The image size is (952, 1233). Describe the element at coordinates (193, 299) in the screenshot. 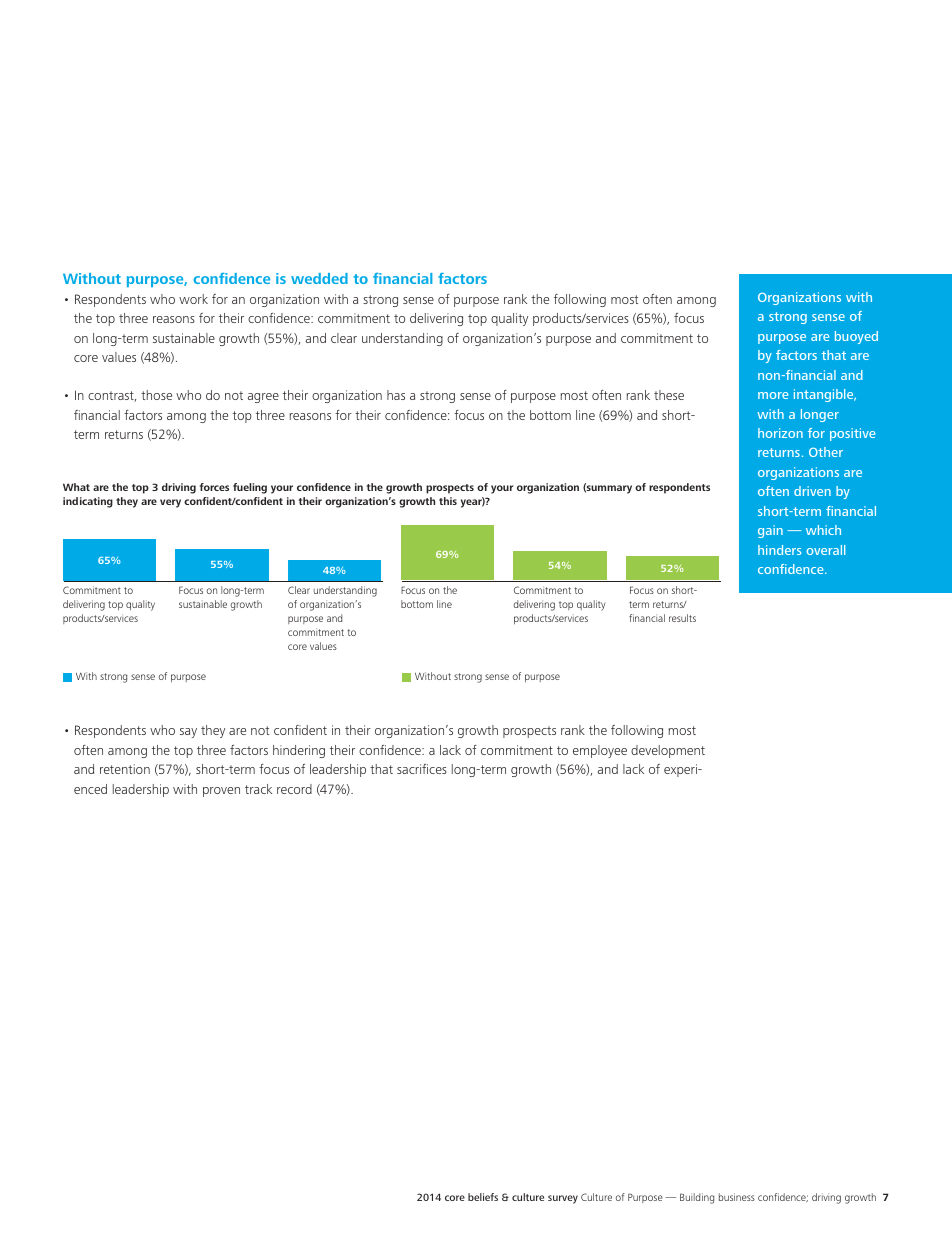

I see `work` at that location.
